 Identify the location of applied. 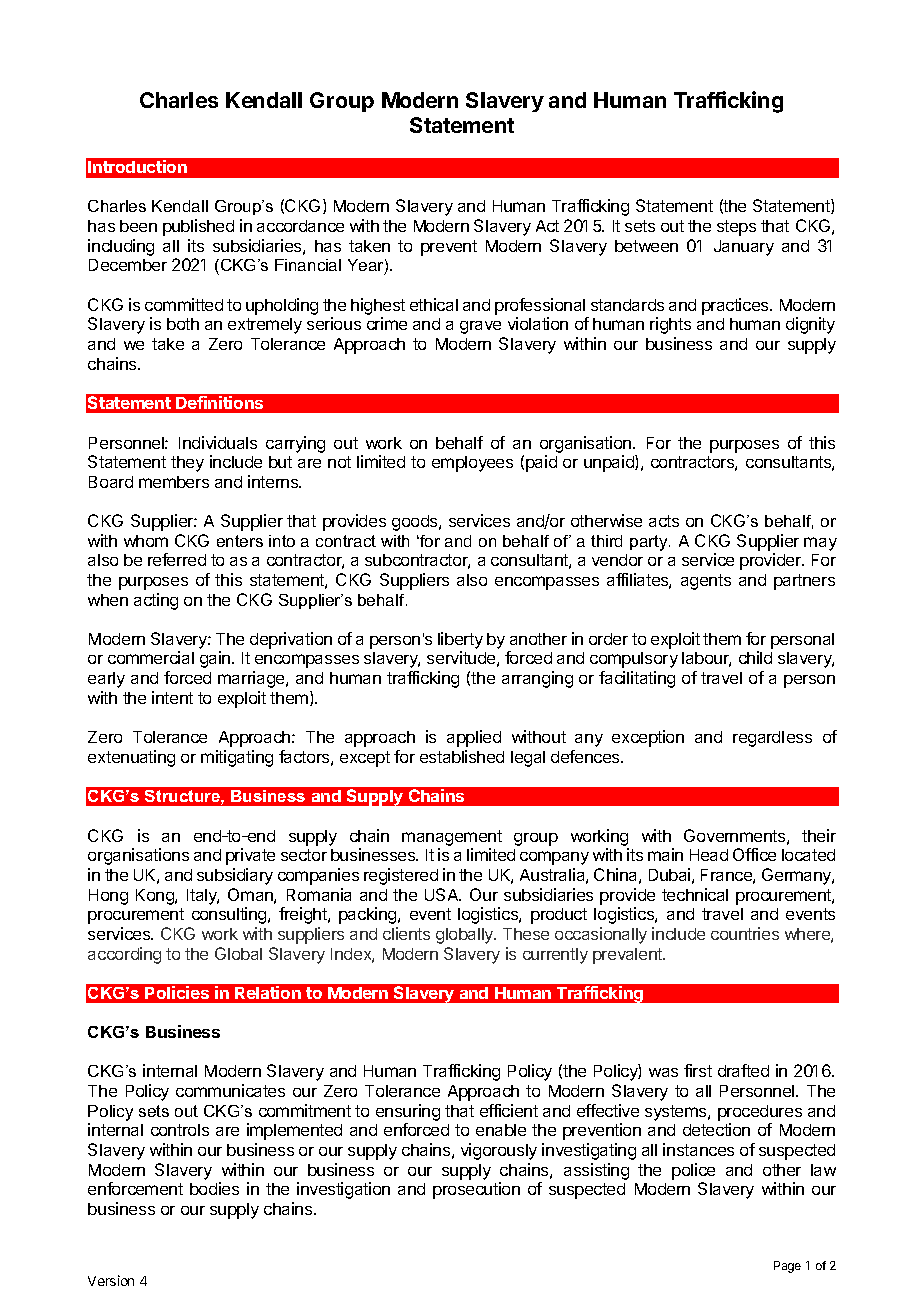
(474, 738).
